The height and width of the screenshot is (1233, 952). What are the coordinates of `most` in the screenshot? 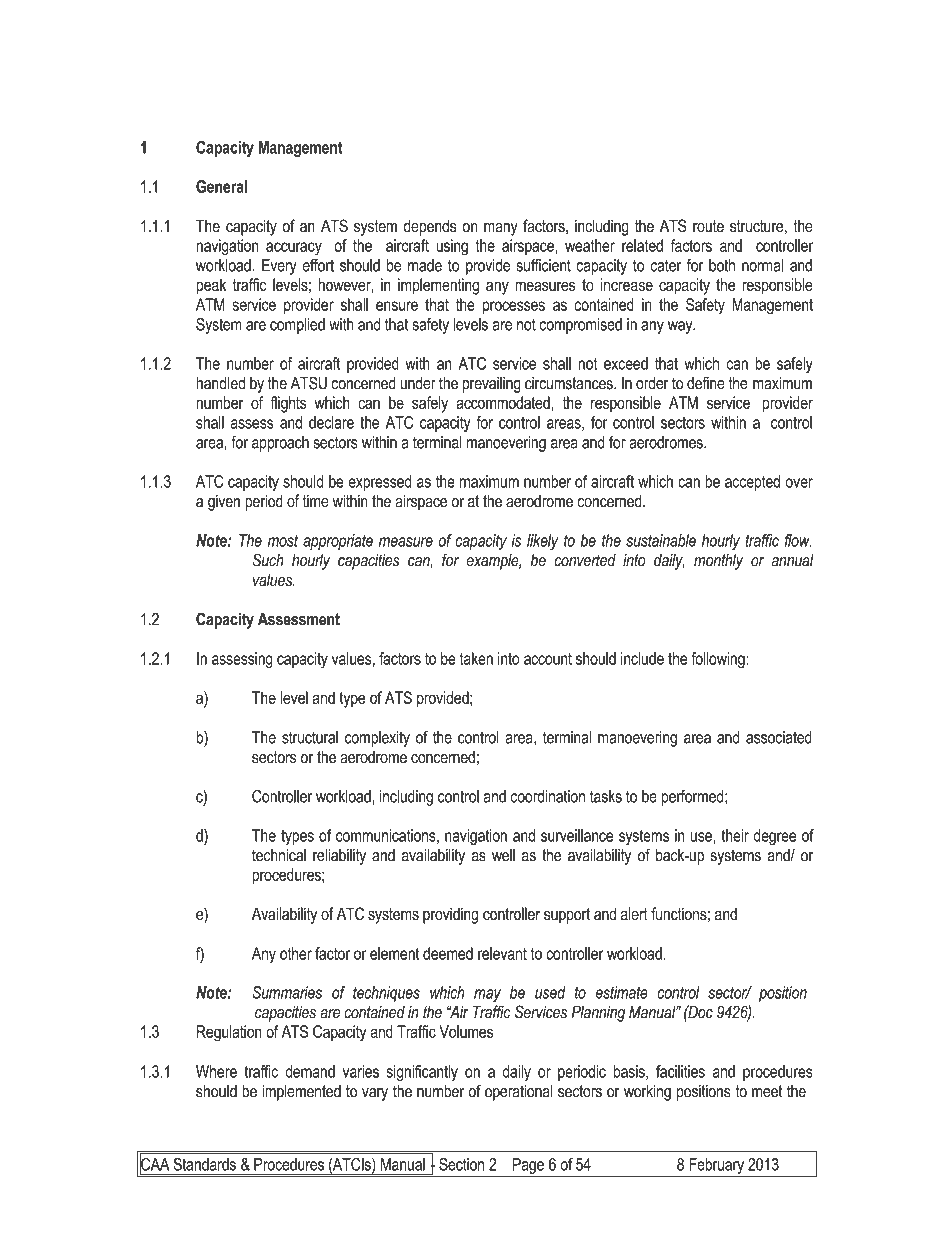 It's located at (283, 541).
